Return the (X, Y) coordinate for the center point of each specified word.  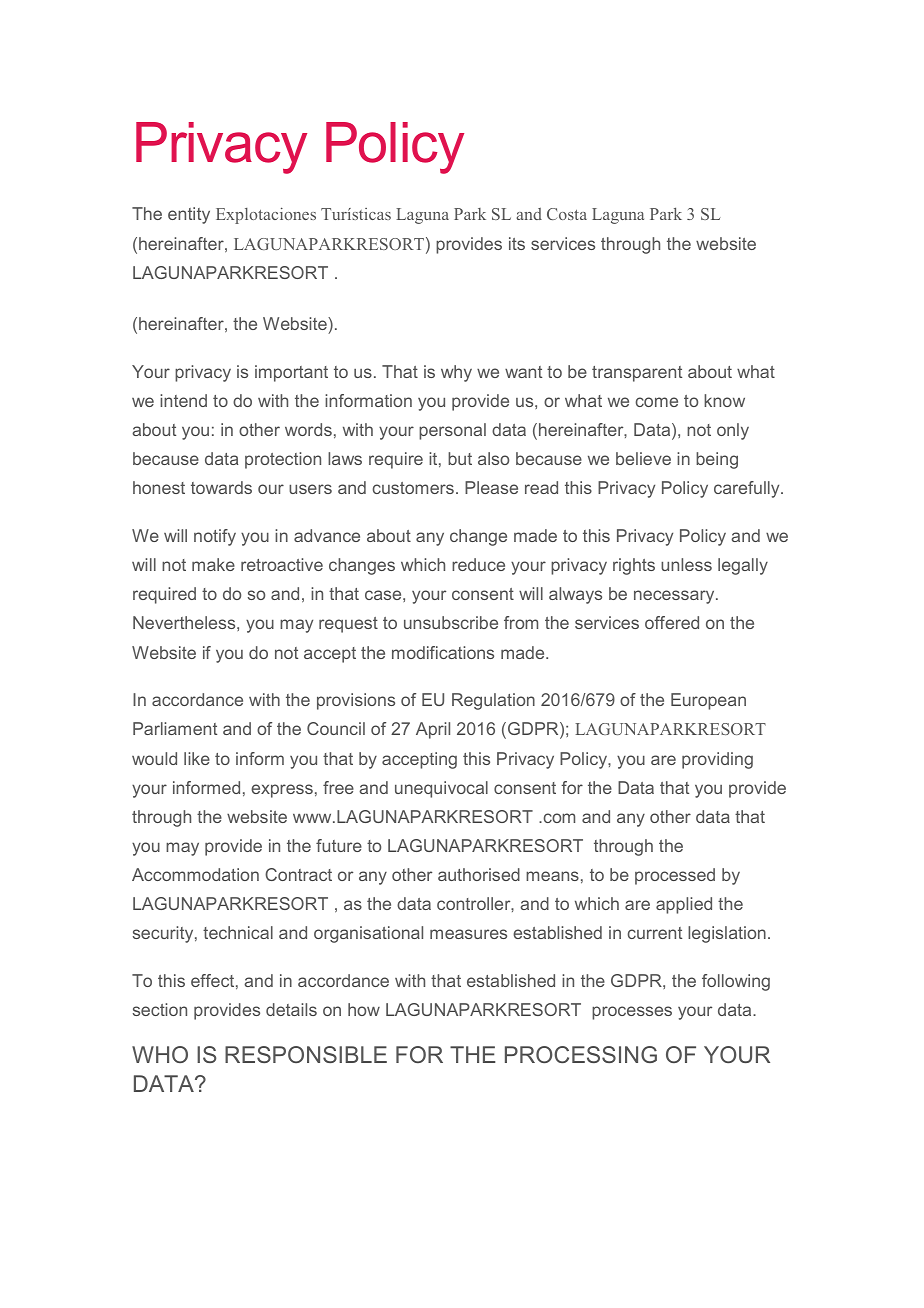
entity (189, 215)
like (197, 758)
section (160, 1009)
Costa (567, 214)
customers (413, 488)
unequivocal (441, 789)
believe (643, 458)
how (364, 1009)
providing (717, 760)
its (517, 243)
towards (221, 487)
